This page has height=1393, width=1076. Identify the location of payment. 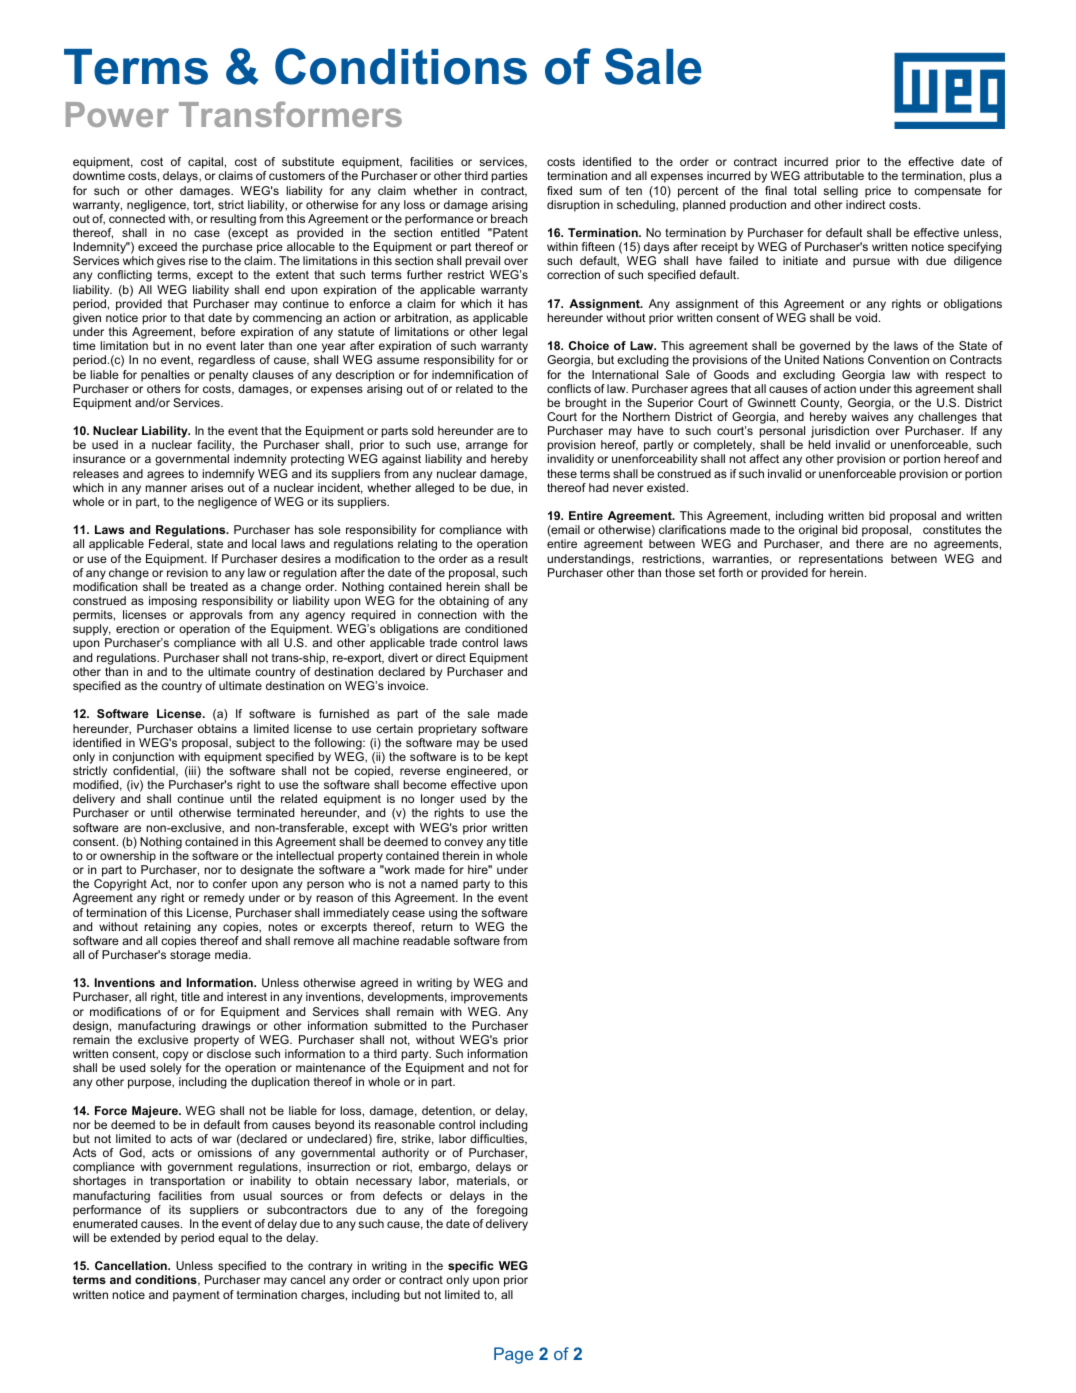
(196, 1296).
